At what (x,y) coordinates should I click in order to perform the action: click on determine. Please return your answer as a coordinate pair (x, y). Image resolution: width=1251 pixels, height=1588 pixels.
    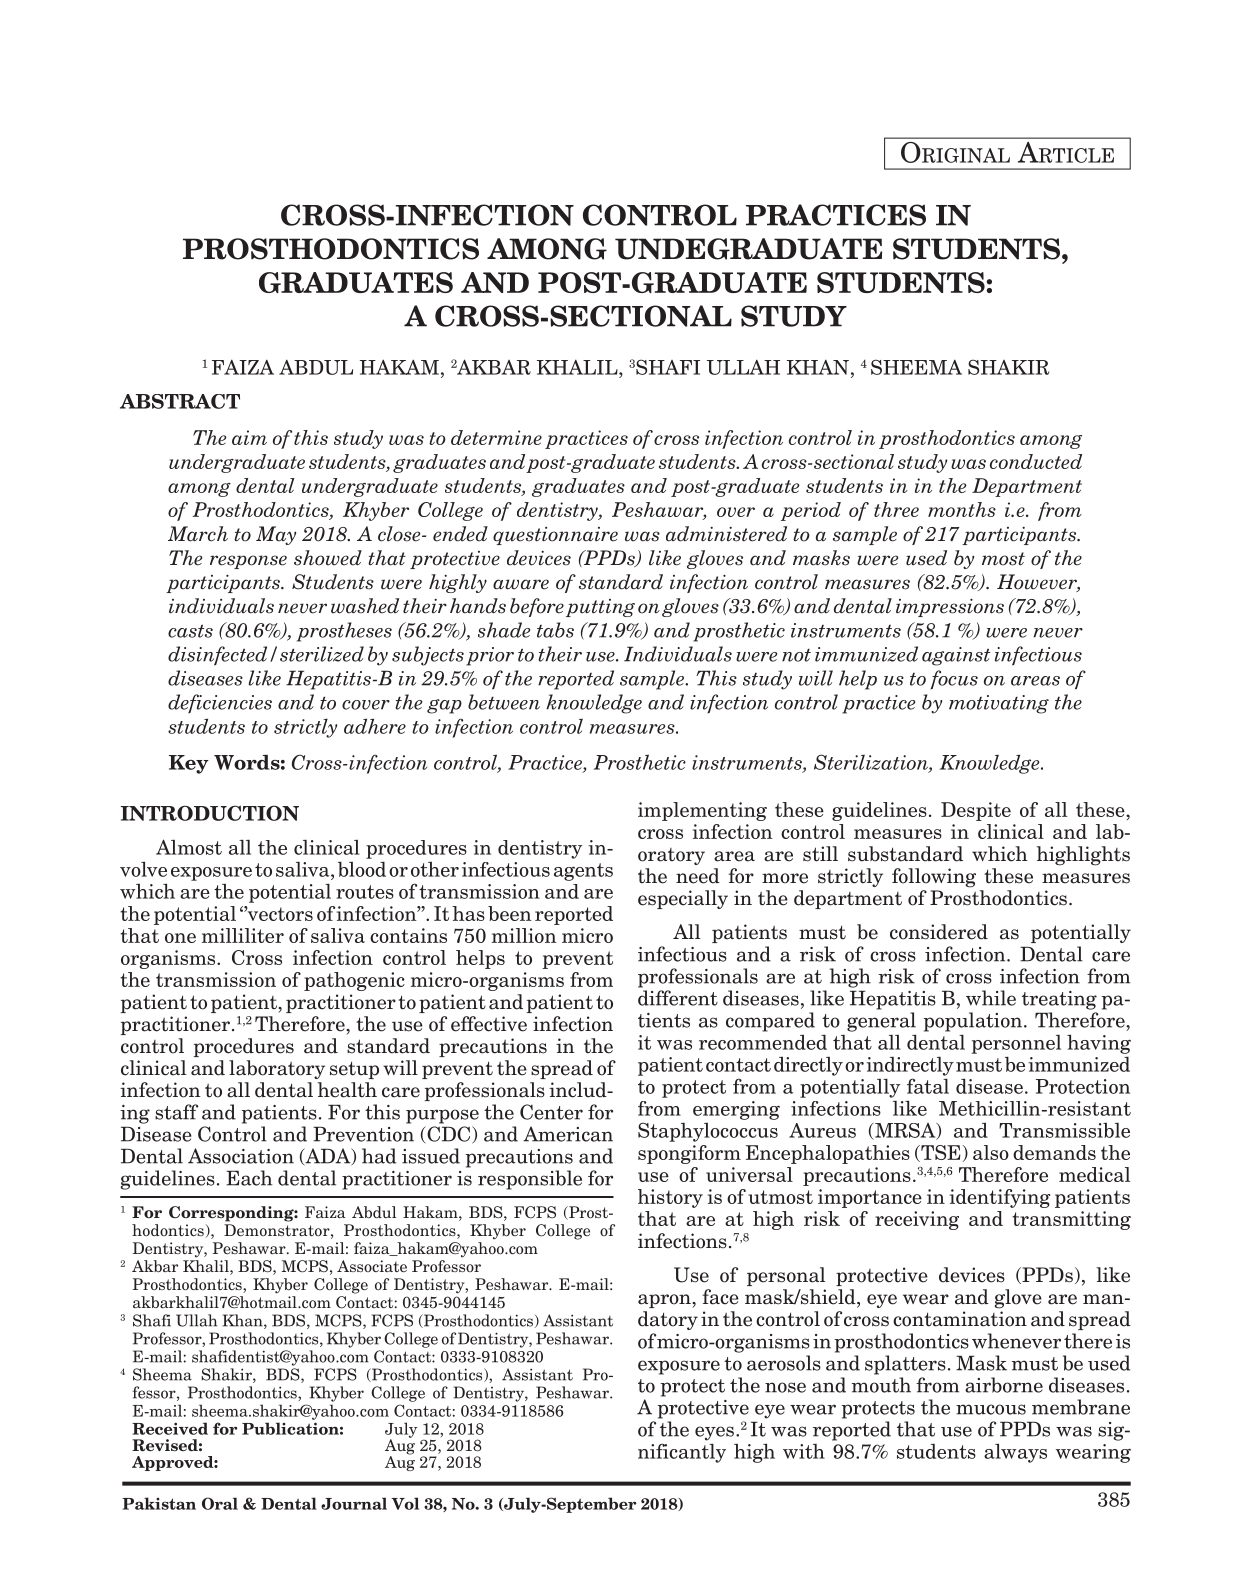
    Looking at the image, I should click on (496, 437).
